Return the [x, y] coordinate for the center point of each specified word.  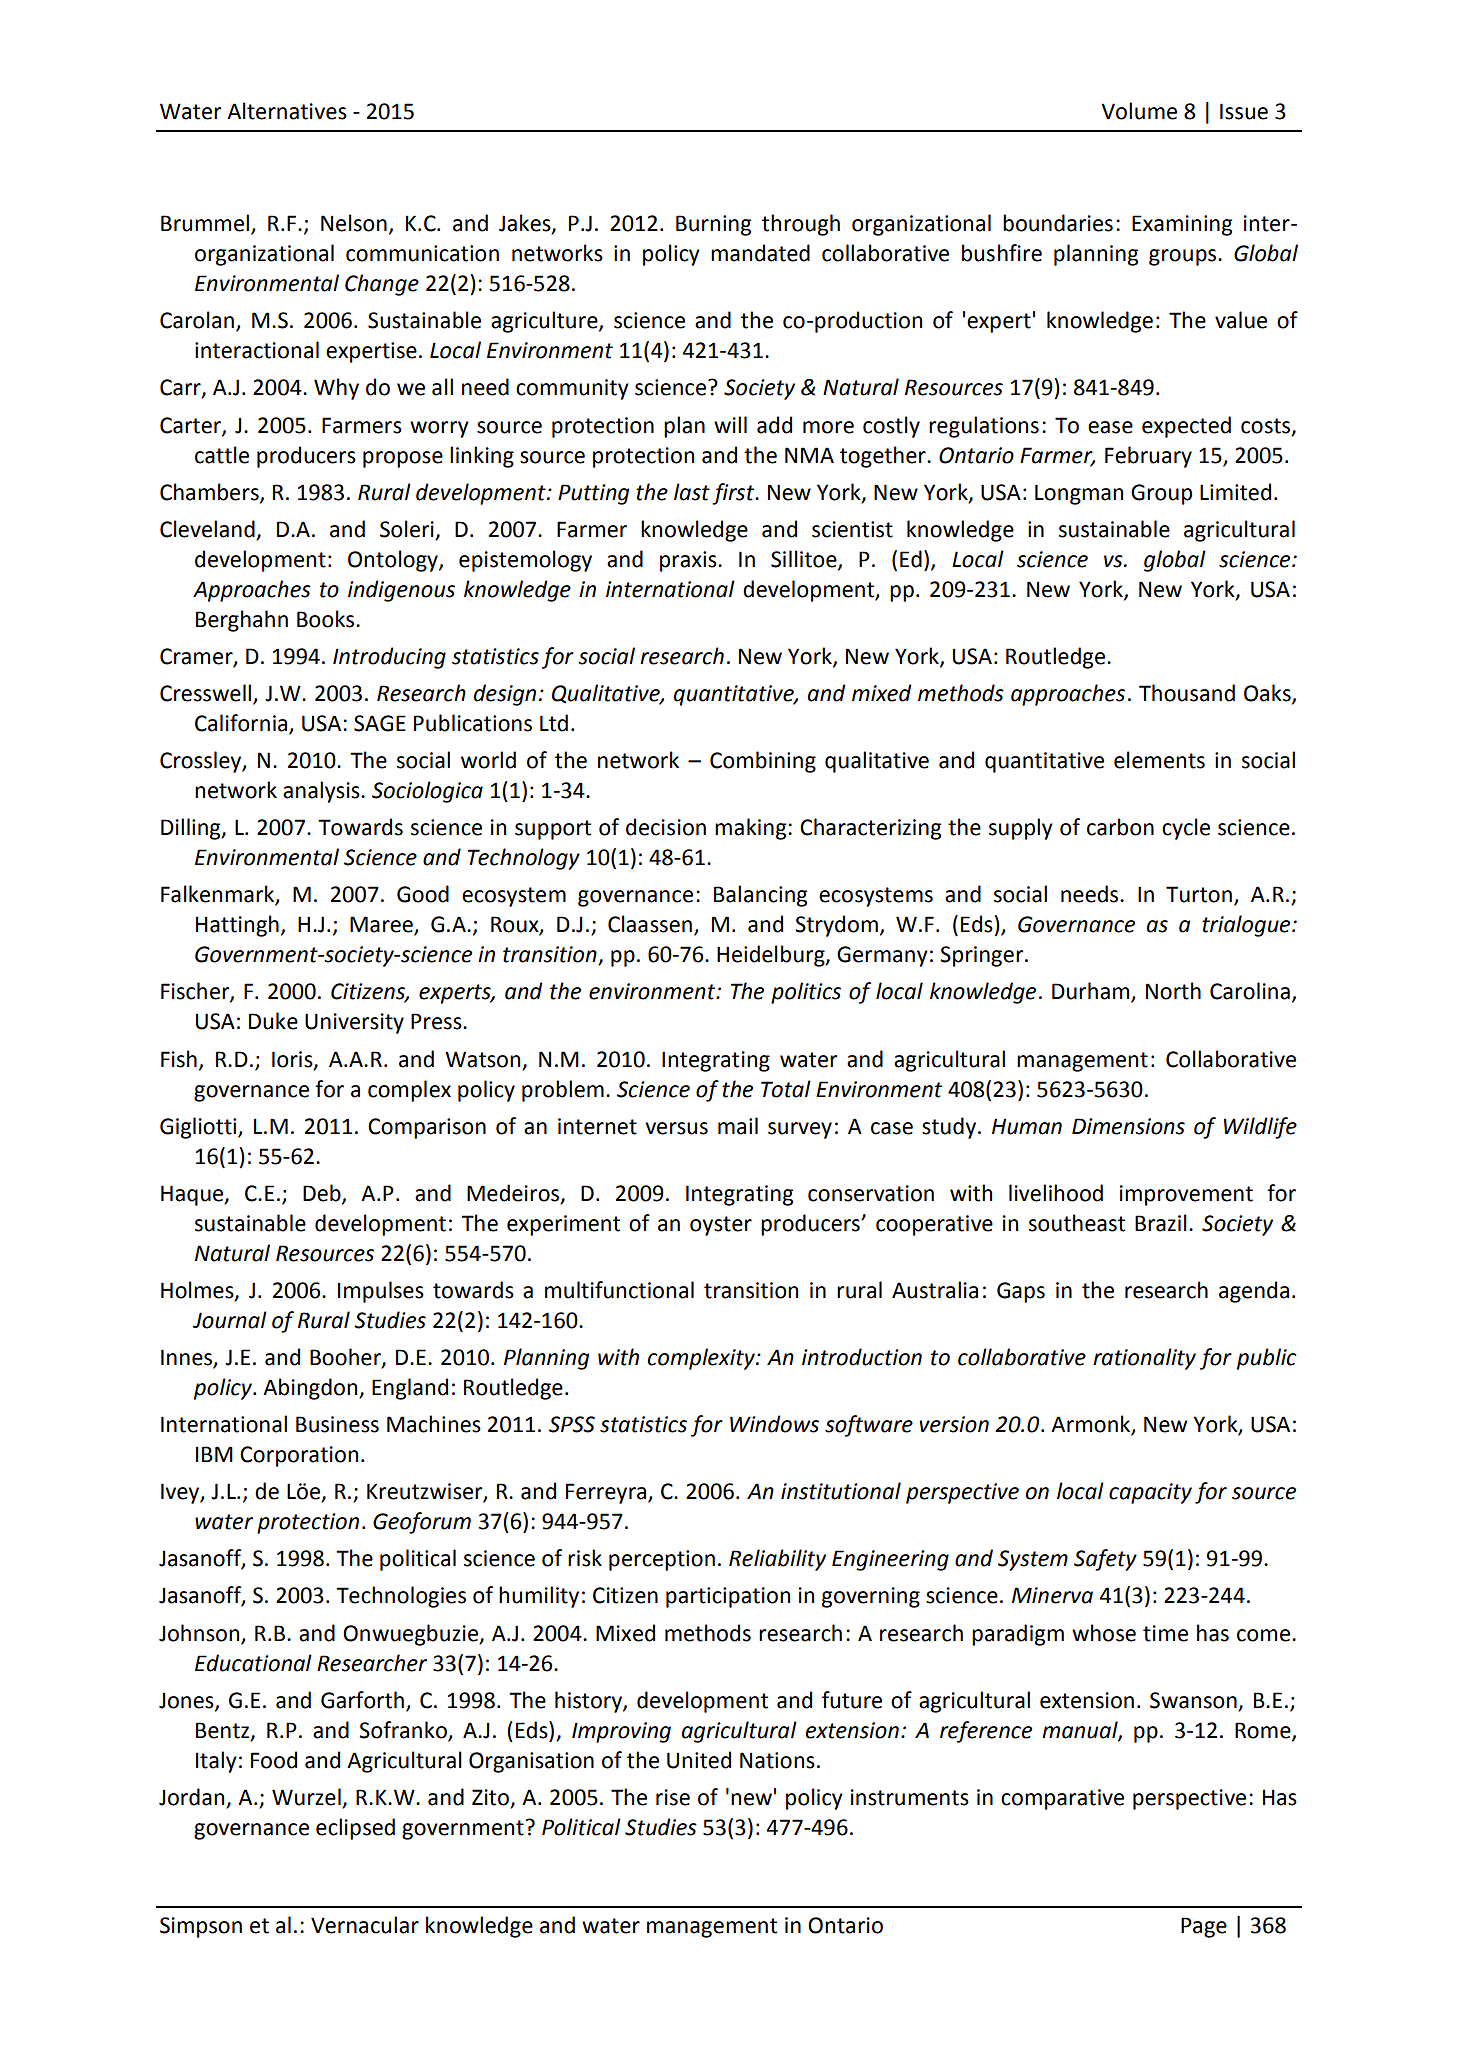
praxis [689, 561]
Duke [273, 1021]
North [1173, 991]
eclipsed [355, 1829]
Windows [774, 1424]
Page [1204, 1927]
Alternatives [287, 111]
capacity [1150, 1493]
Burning [713, 225]
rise [673, 1797]
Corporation [299, 1456]
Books [327, 619]
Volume [1139, 111]
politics [806, 993]
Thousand [1187, 693]
